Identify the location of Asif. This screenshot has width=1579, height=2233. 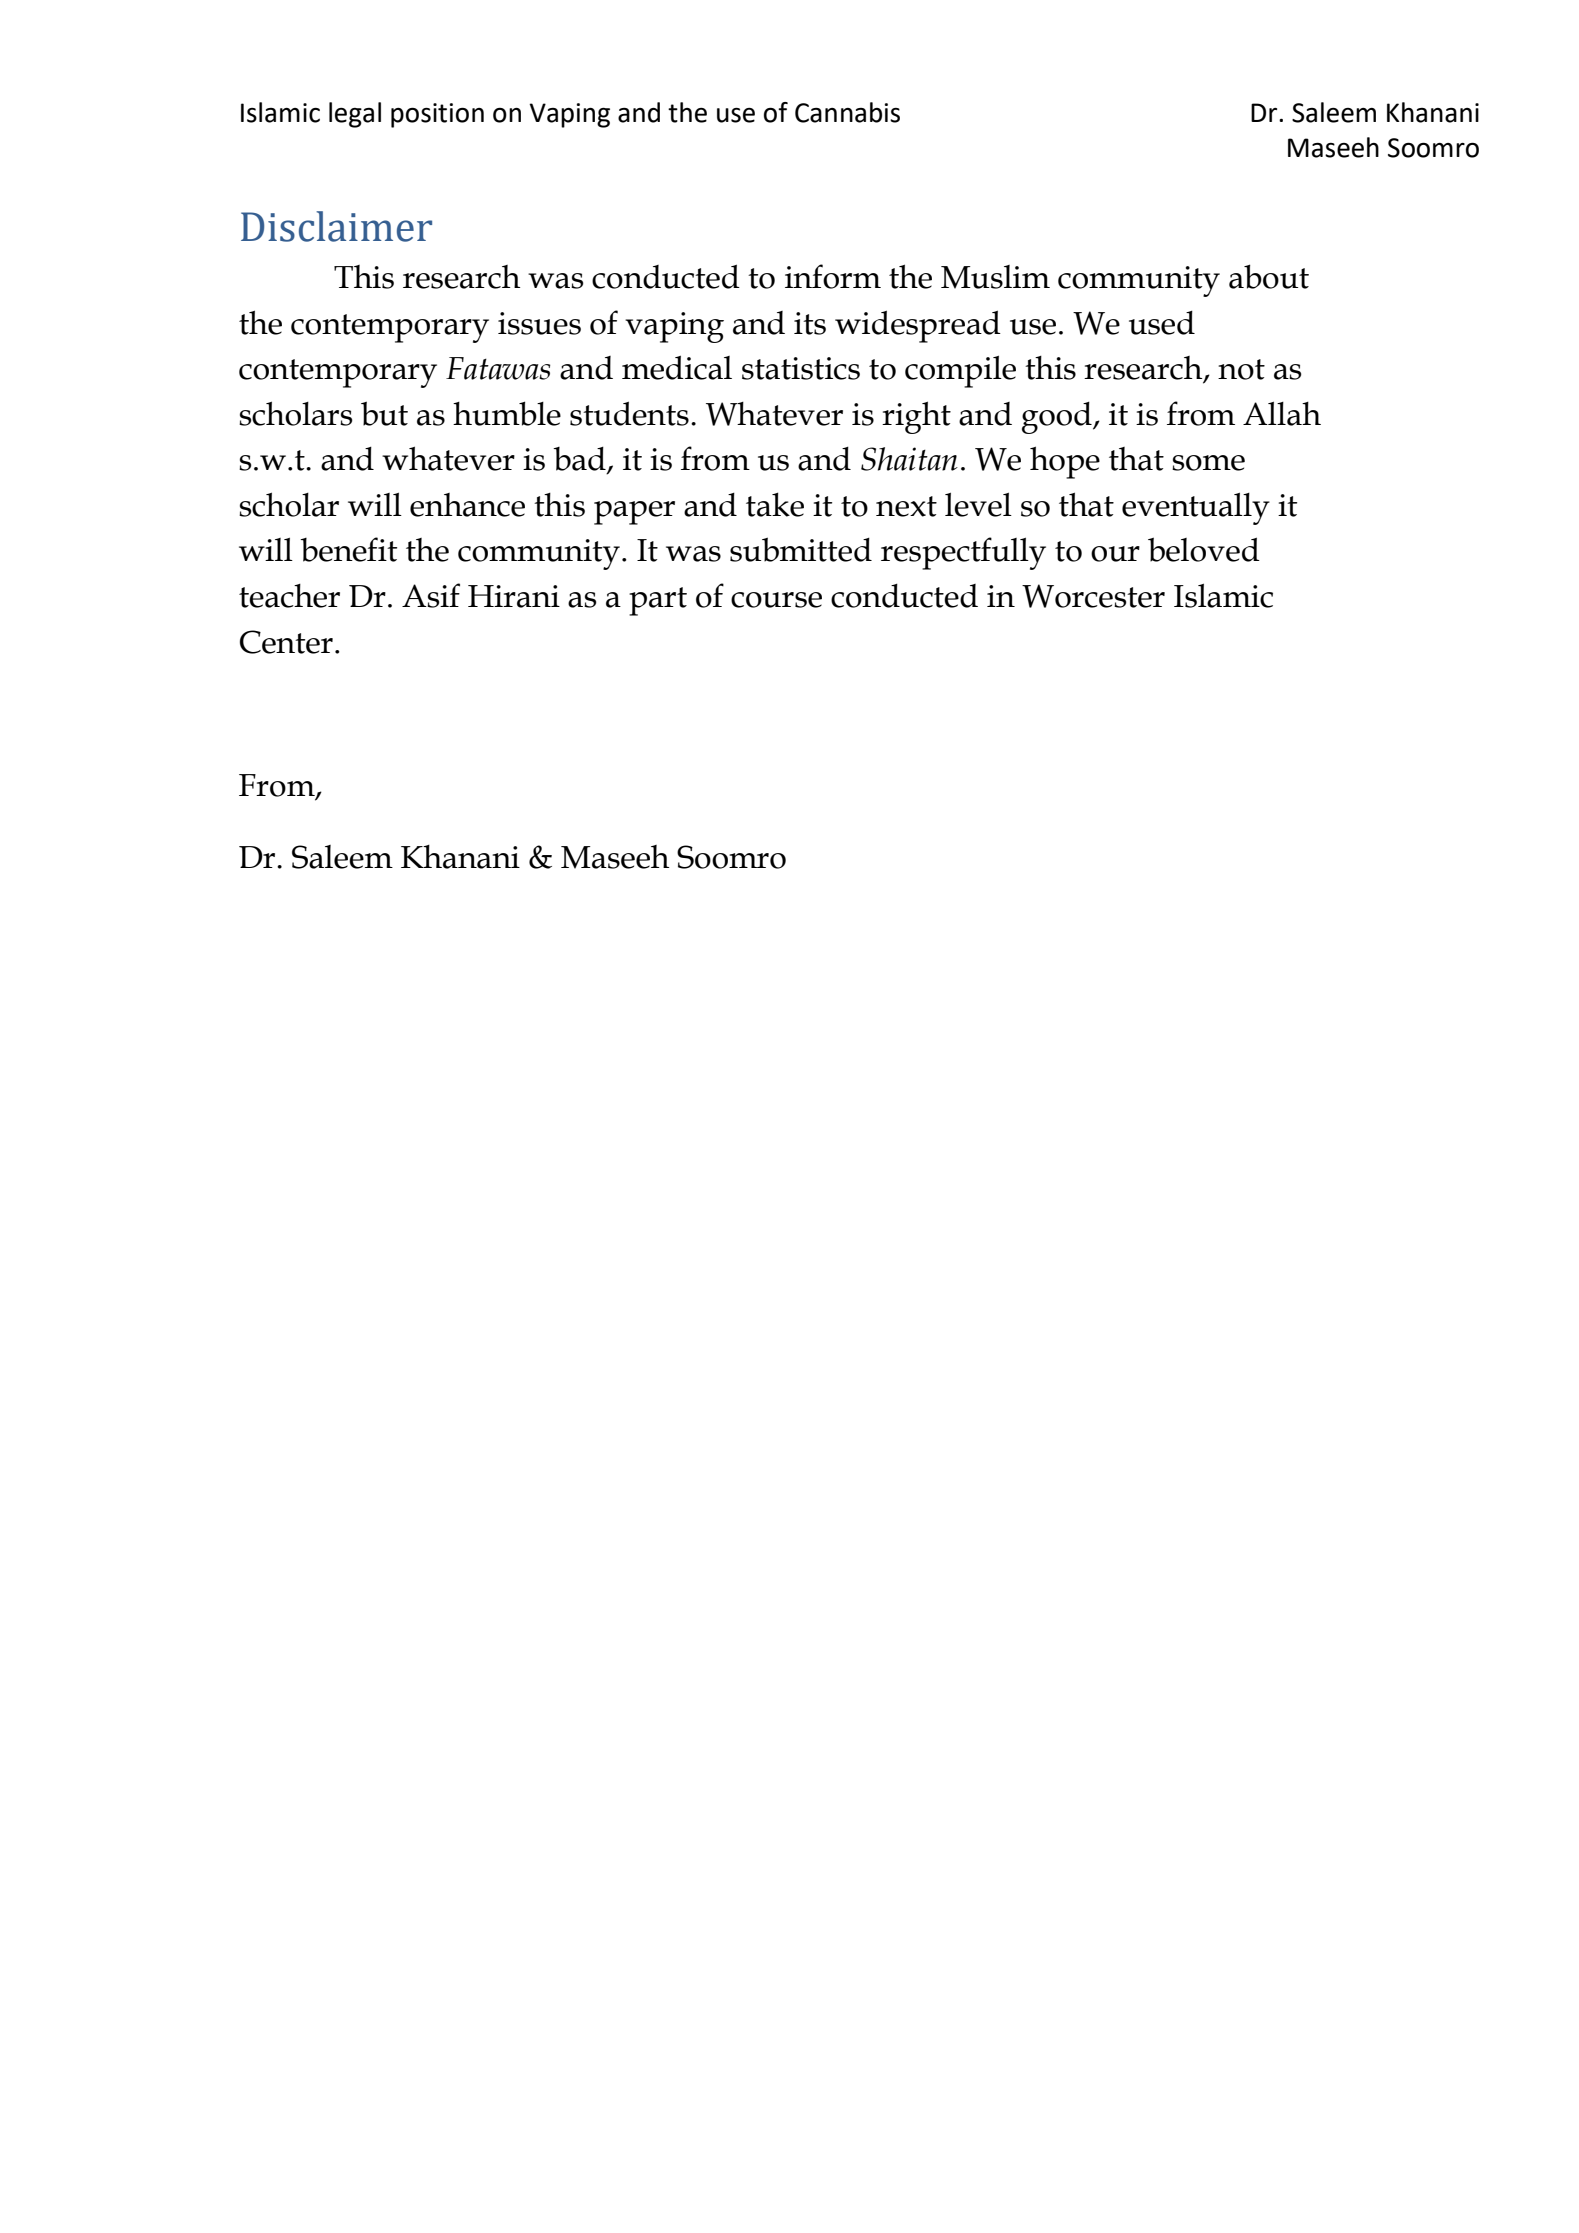
(431, 595).
